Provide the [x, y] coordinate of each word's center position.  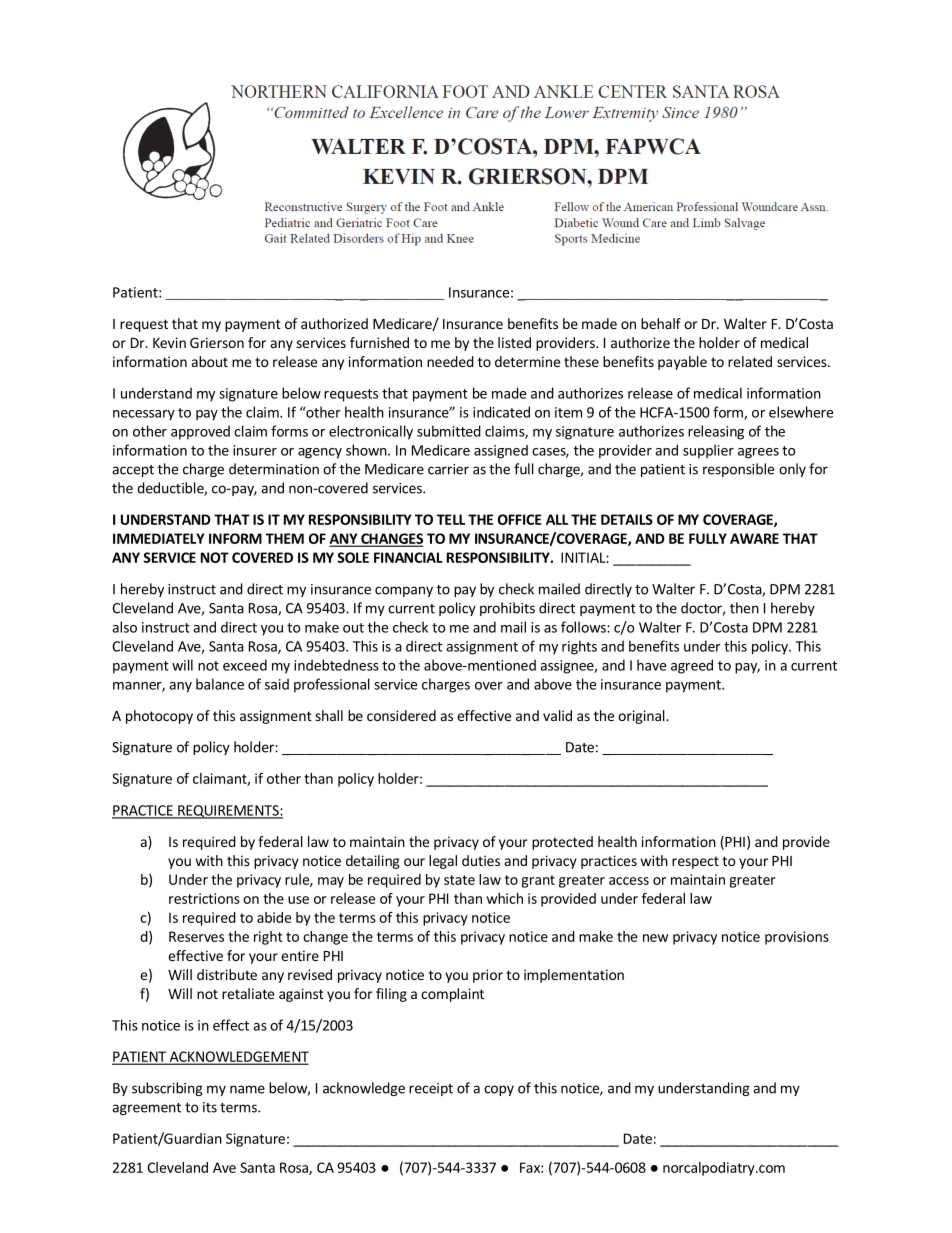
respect [695, 862]
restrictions [204, 898]
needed [450, 361]
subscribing [167, 1089]
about [210, 361]
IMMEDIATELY [158, 538]
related [750, 361]
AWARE [754, 538]
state [459, 880]
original [642, 717]
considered [401, 715]
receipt [431, 1089]
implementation [574, 976]
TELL [451, 519]
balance [220, 684]
